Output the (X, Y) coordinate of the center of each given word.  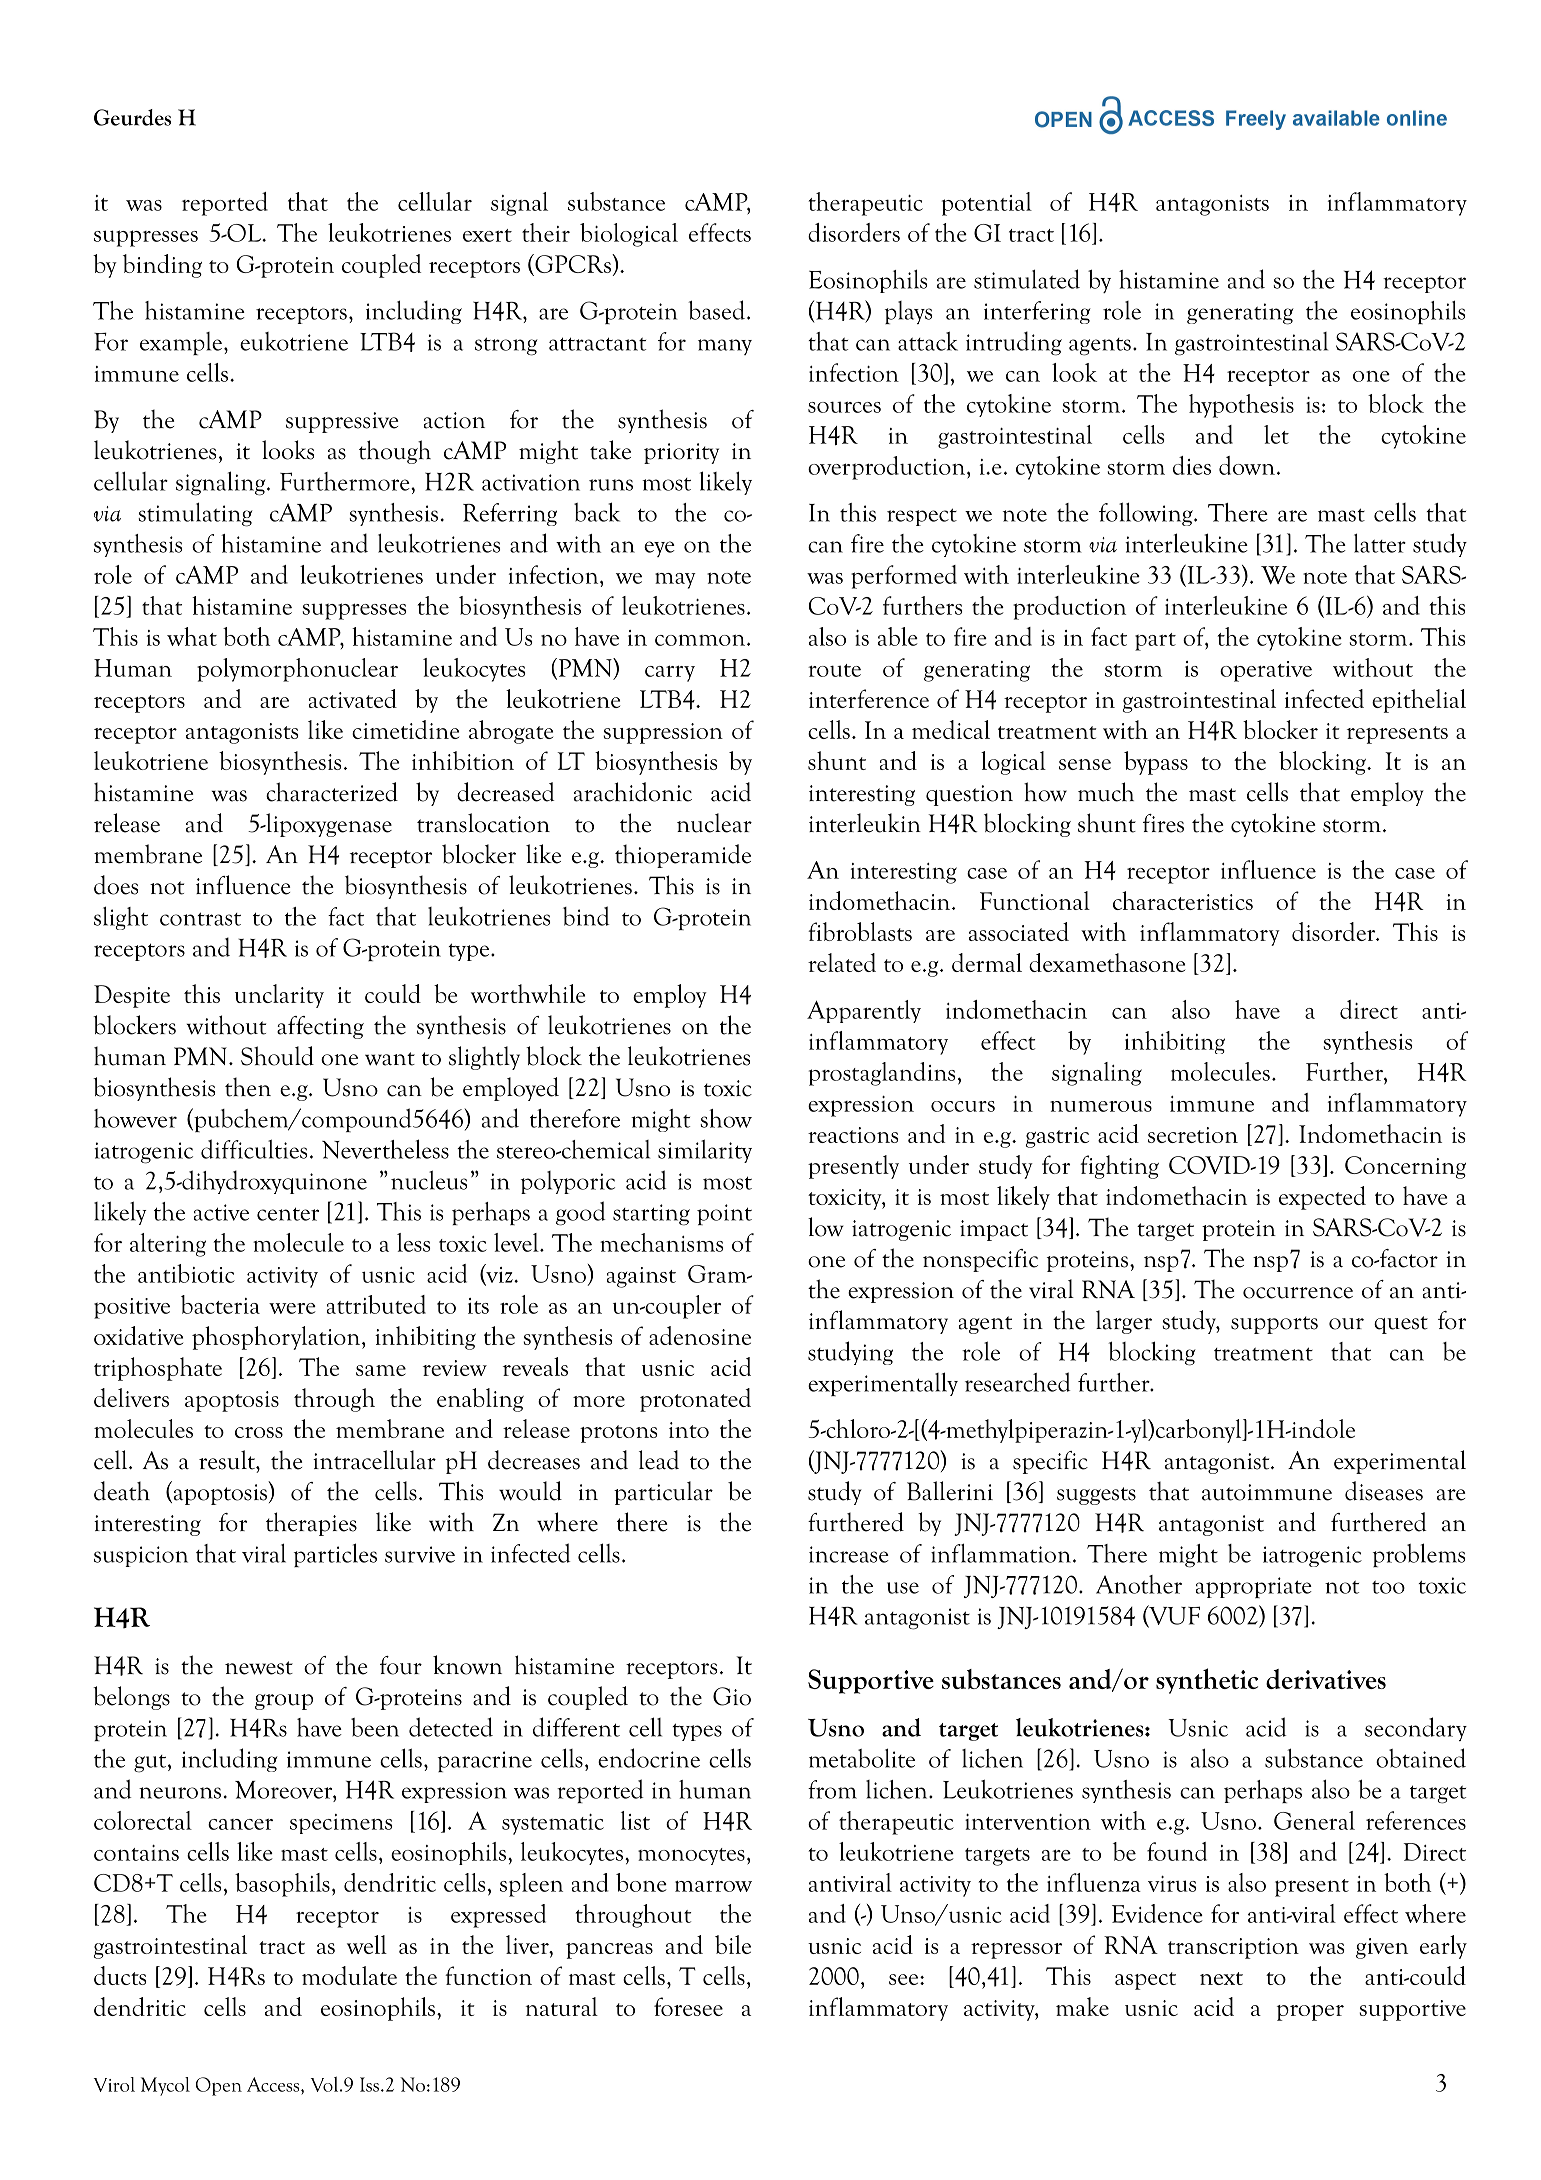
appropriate (1254, 1587)
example (182, 343)
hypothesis (1241, 406)
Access (274, 2084)
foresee (688, 2006)
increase (849, 1554)
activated (353, 698)
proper (1310, 2013)
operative (1266, 671)
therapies (311, 1524)
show (726, 1118)
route (834, 670)
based (716, 310)
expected (1322, 1198)
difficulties (254, 1149)
